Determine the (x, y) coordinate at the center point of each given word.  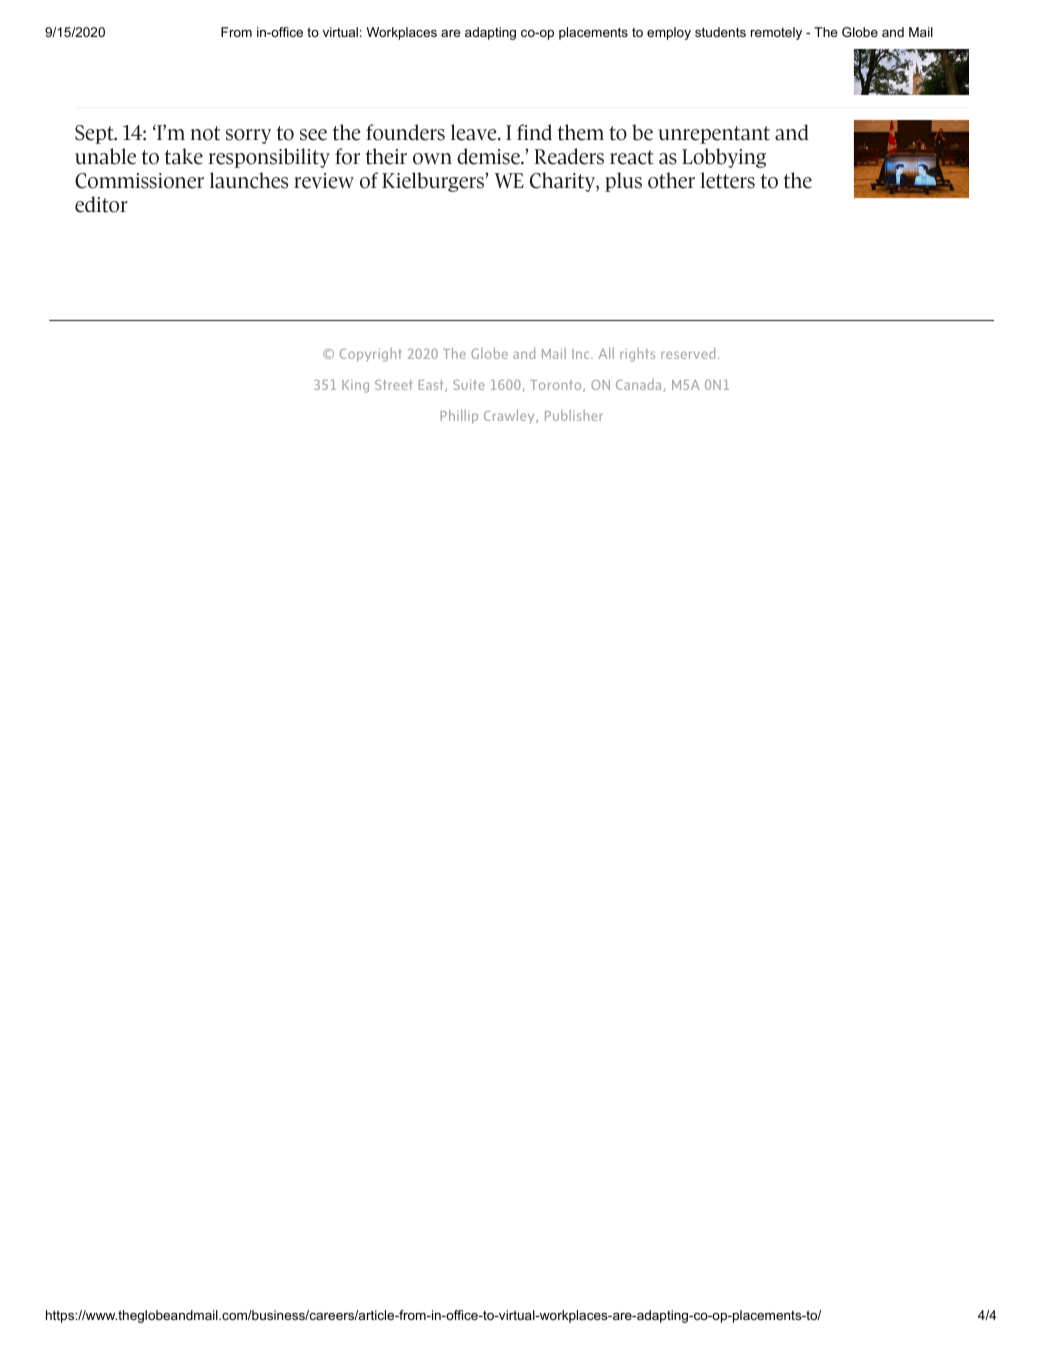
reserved (688, 353)
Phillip (459, 416)
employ (669, 33)
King (355, 386)
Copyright (371, 355)
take (183, 156)
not (205, 133)
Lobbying (724, 158)
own (432, 159)
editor (101, 204)
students (720, 32)
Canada (640, 385)
